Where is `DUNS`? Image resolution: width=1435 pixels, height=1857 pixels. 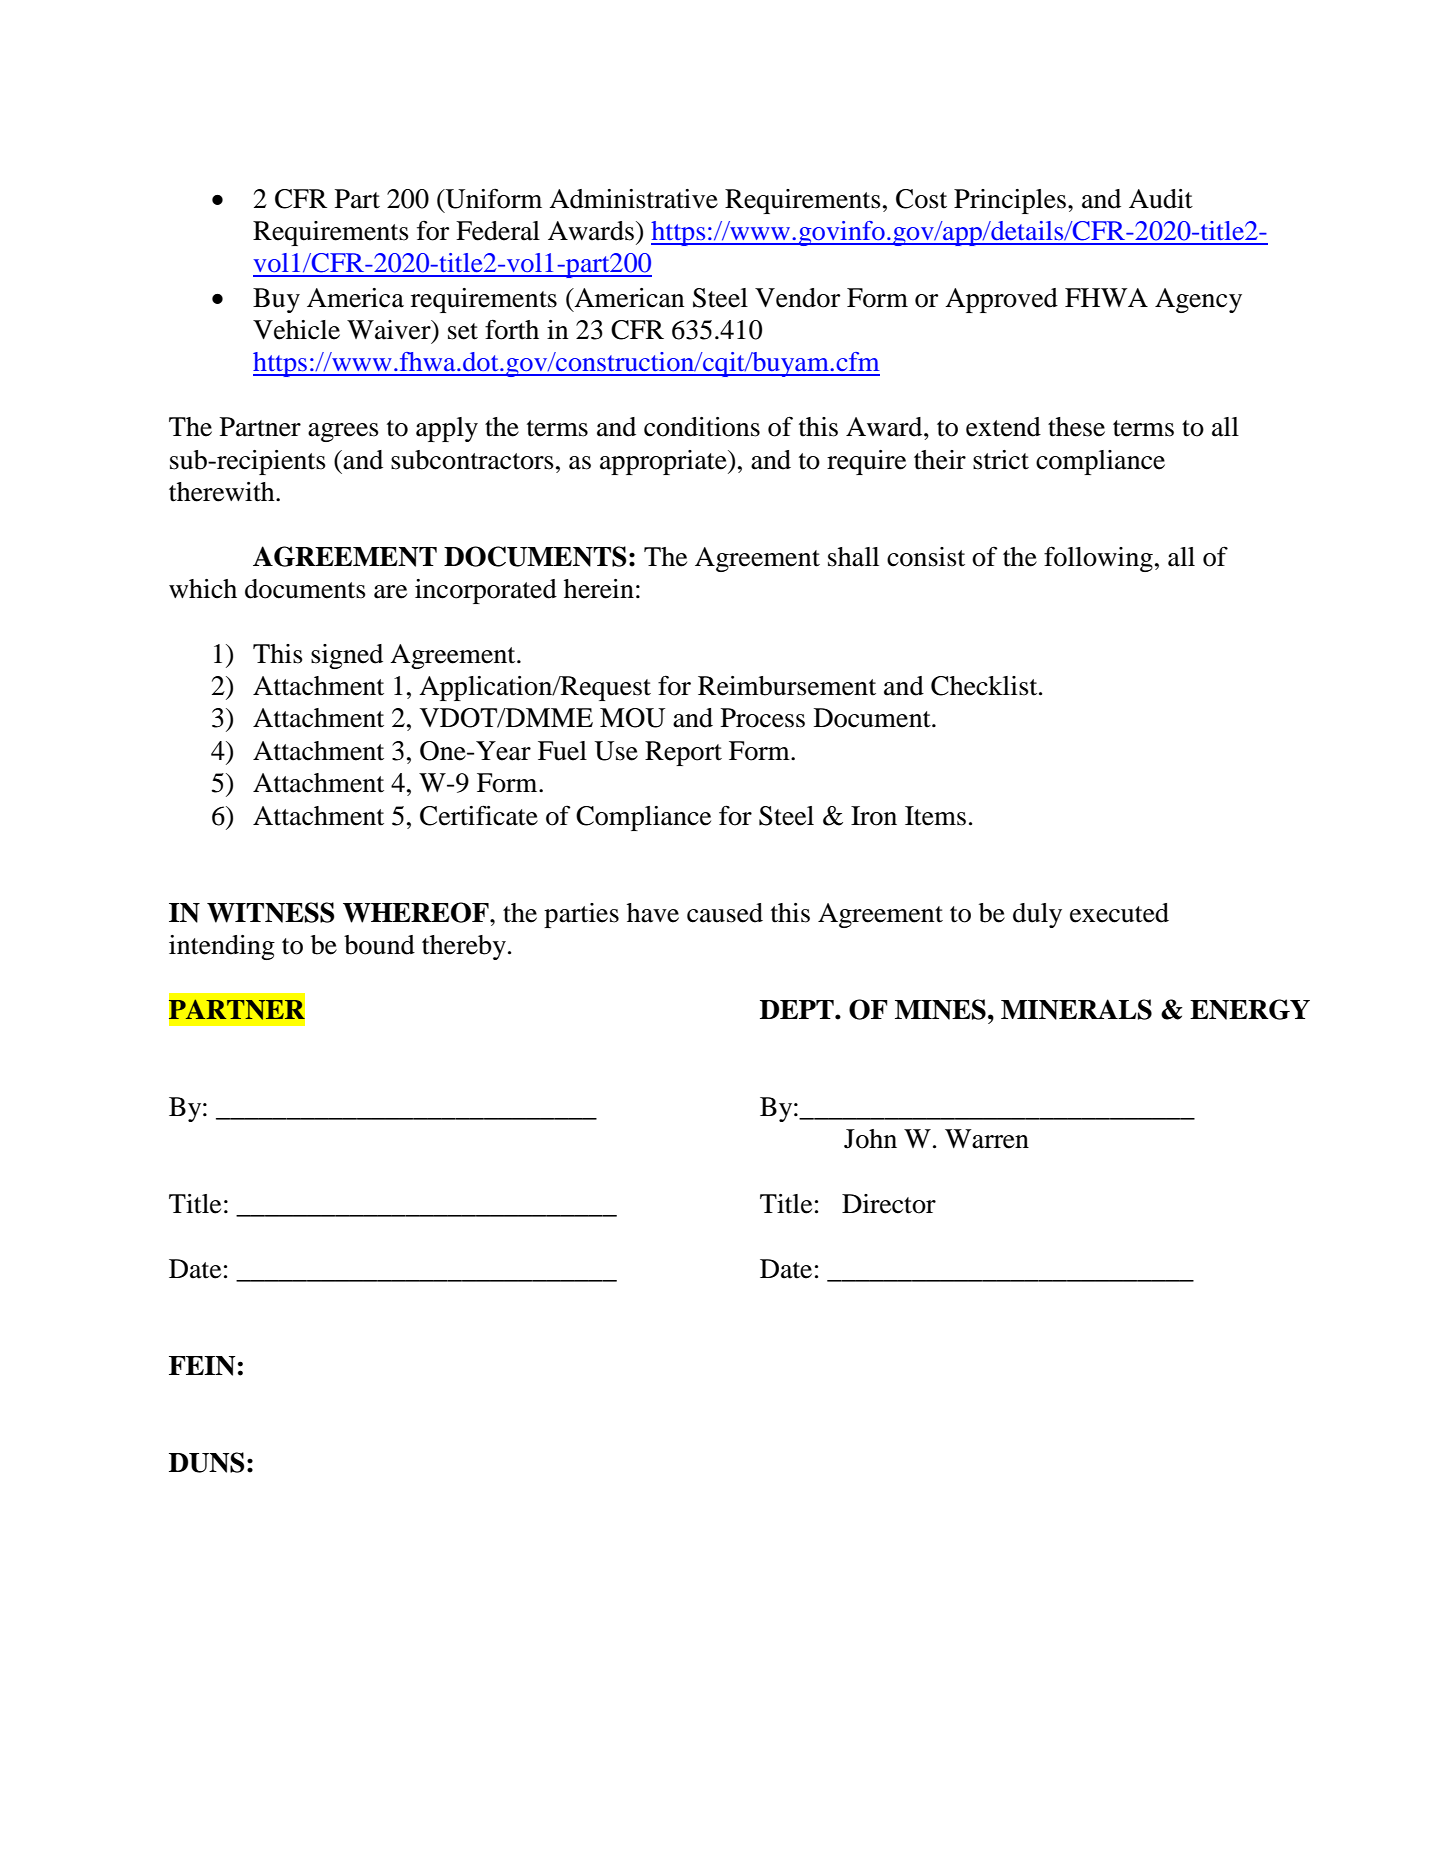
DUNS is located at coordinates (207, 1462).
